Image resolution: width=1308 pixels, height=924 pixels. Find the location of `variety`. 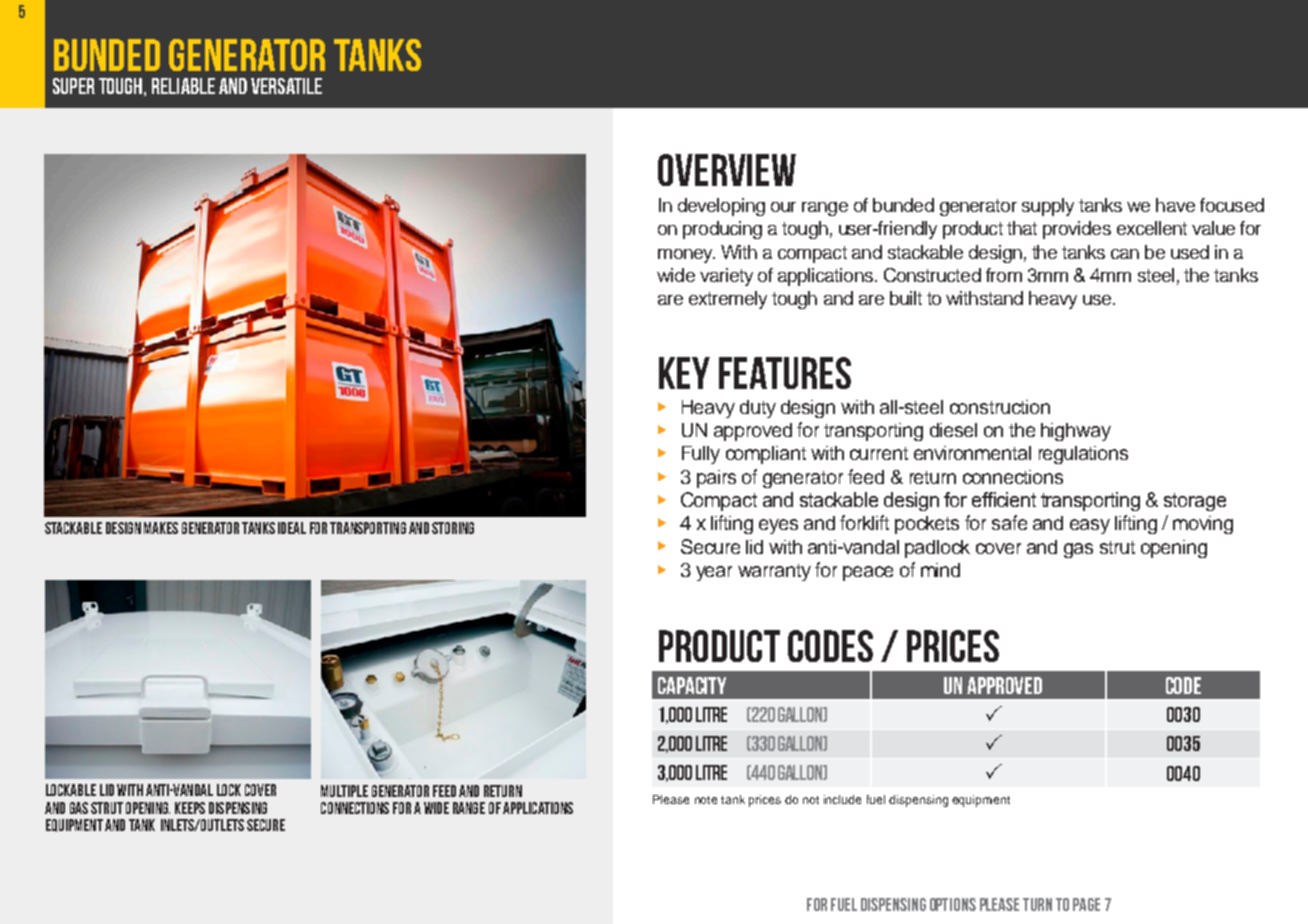

variety is located at coordinates (726, 277).
